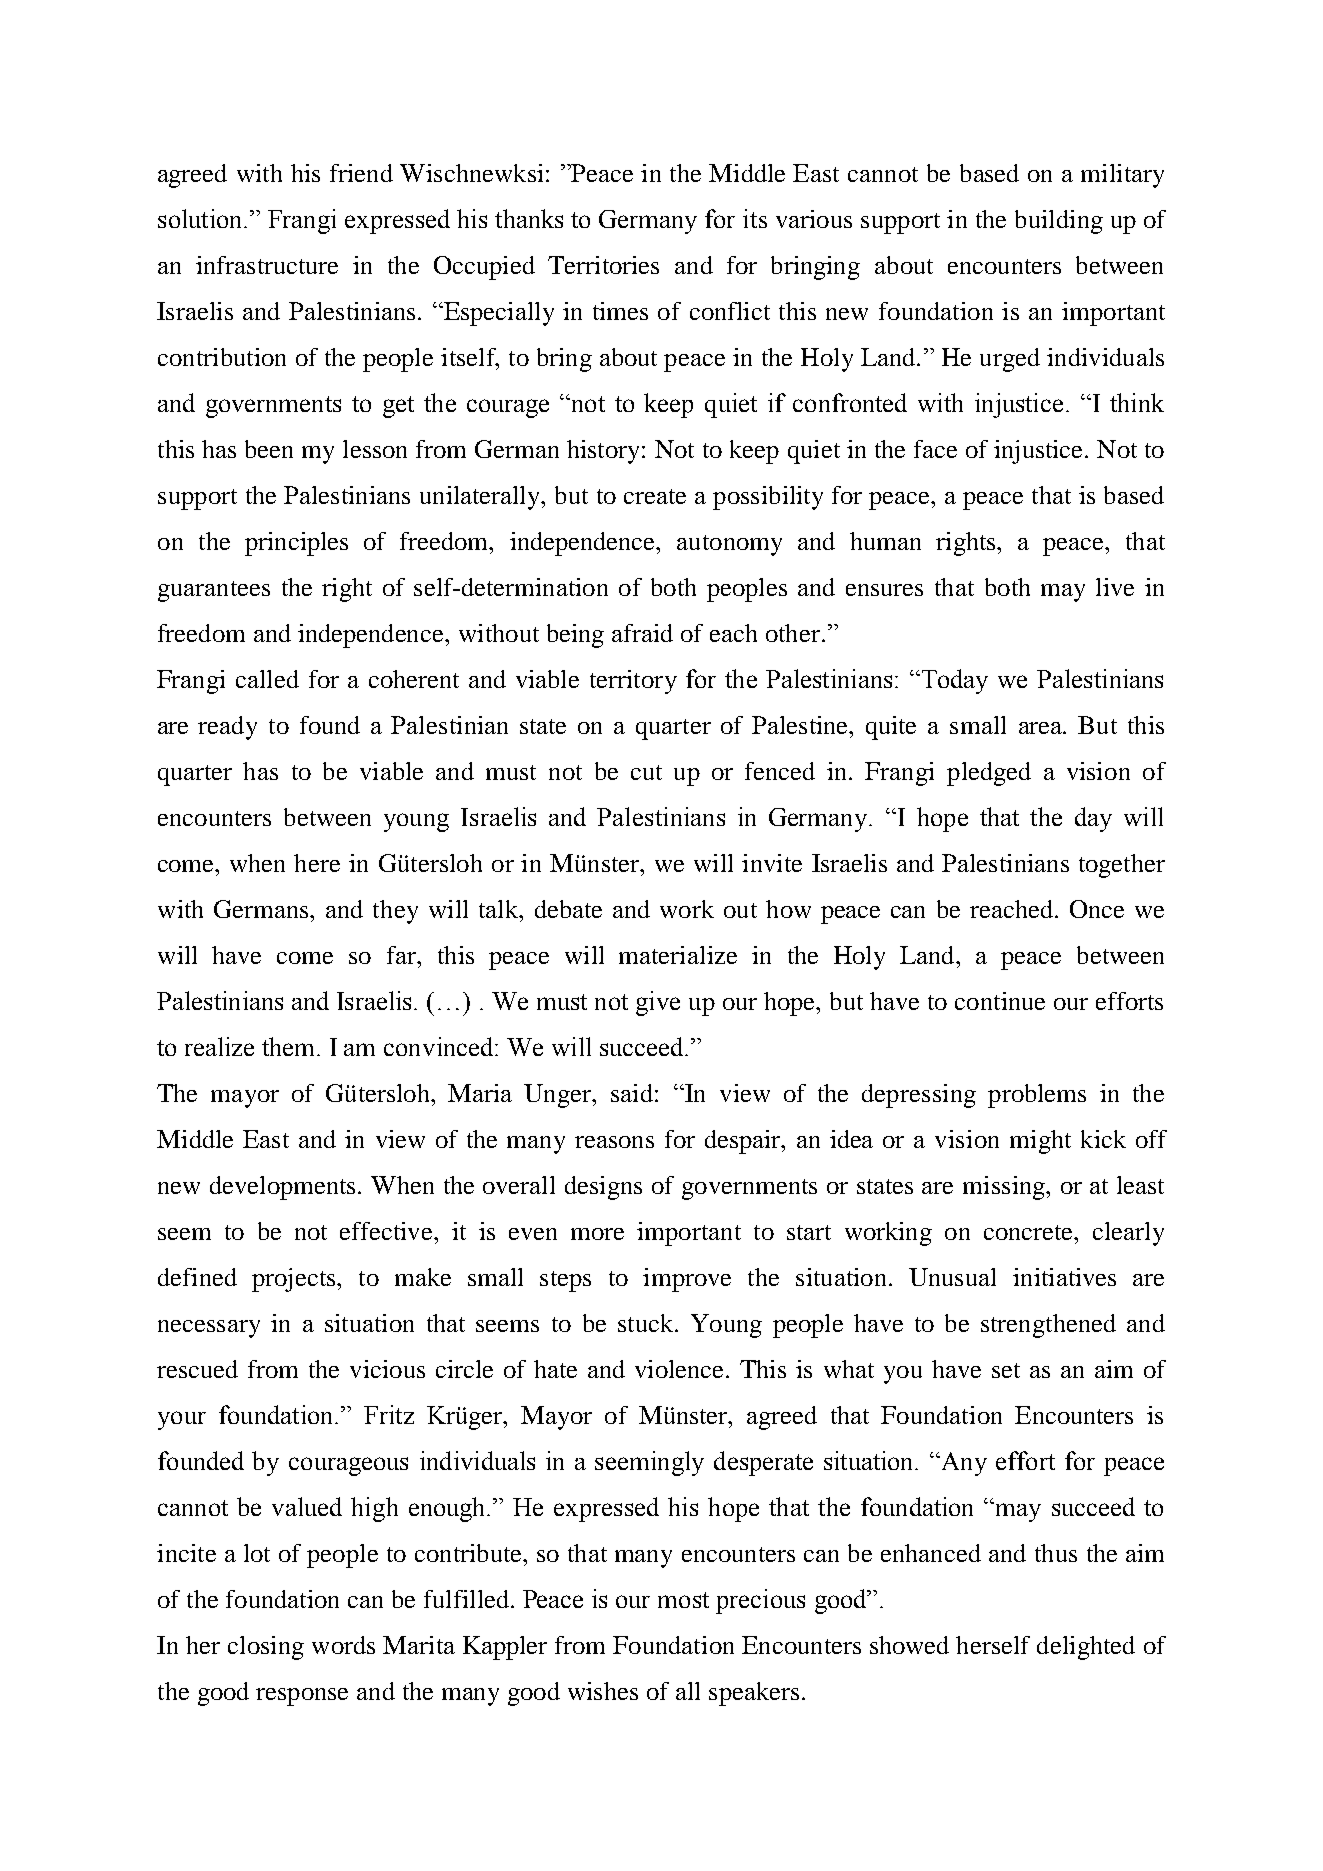 This screenshot has width=1323, height=1871. Describe the element at coordinates (267, 265) in the screenshot. I see `infrastructure` at that location.
